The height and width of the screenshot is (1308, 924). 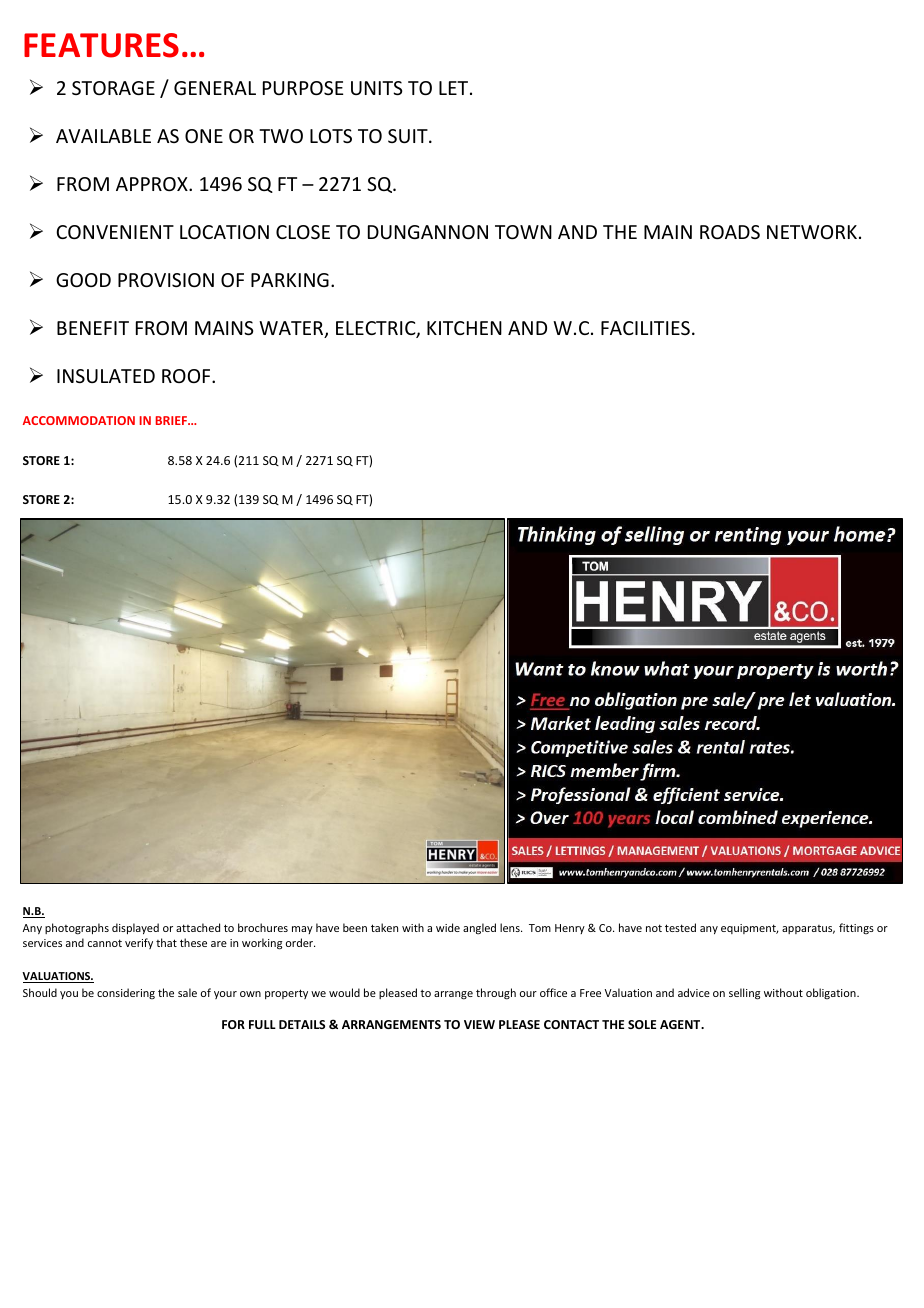 What do you see at coordinates (645, 328) in the screenshot?
I see `FACILITIES` at bounding box center [645, 328].
